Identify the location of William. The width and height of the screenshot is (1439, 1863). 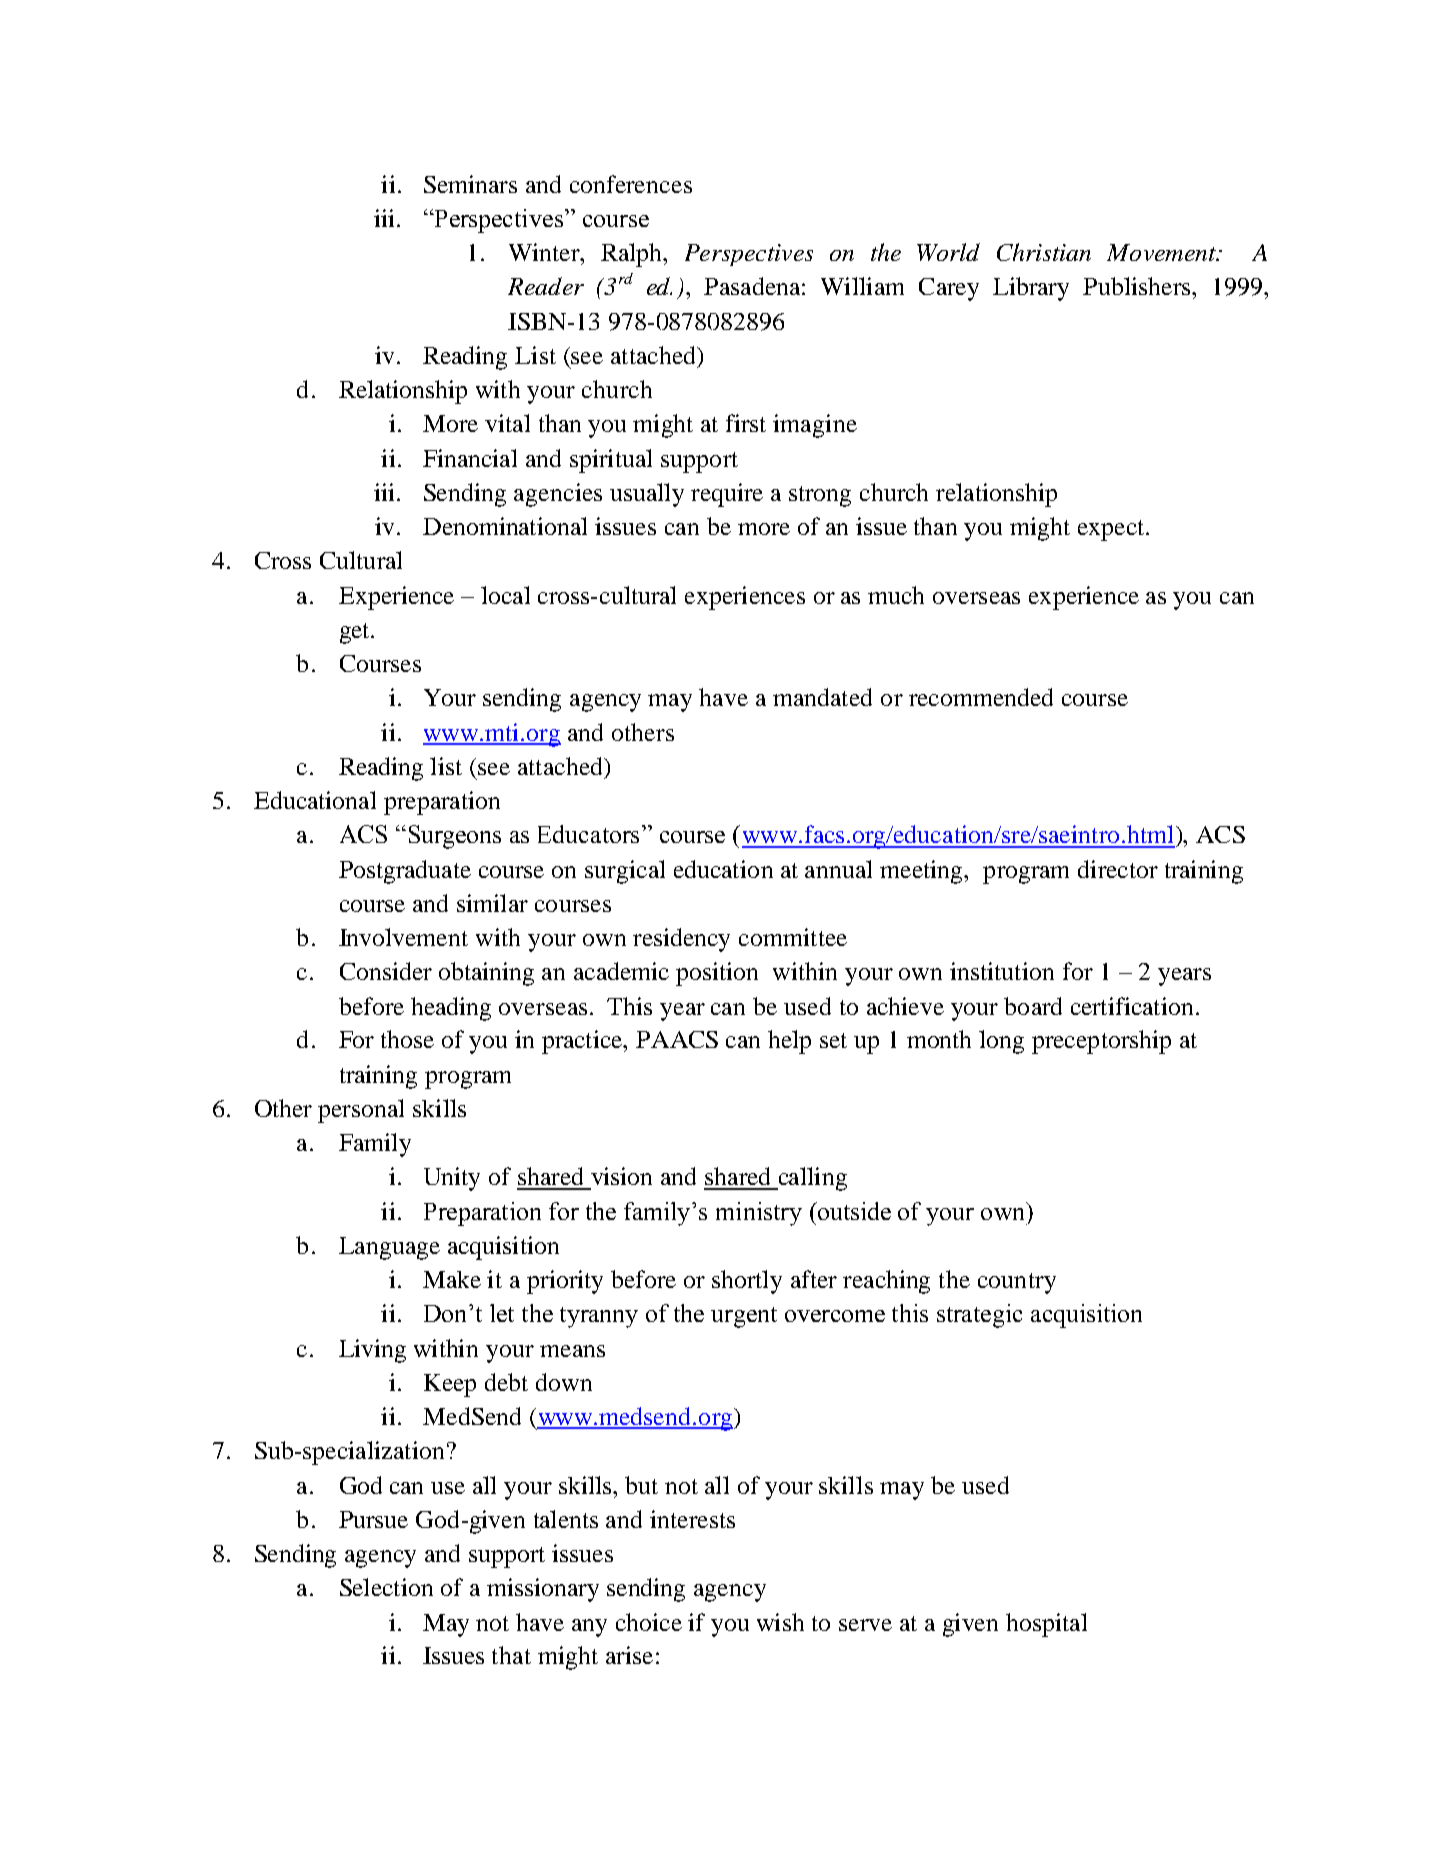
(862, 286).
